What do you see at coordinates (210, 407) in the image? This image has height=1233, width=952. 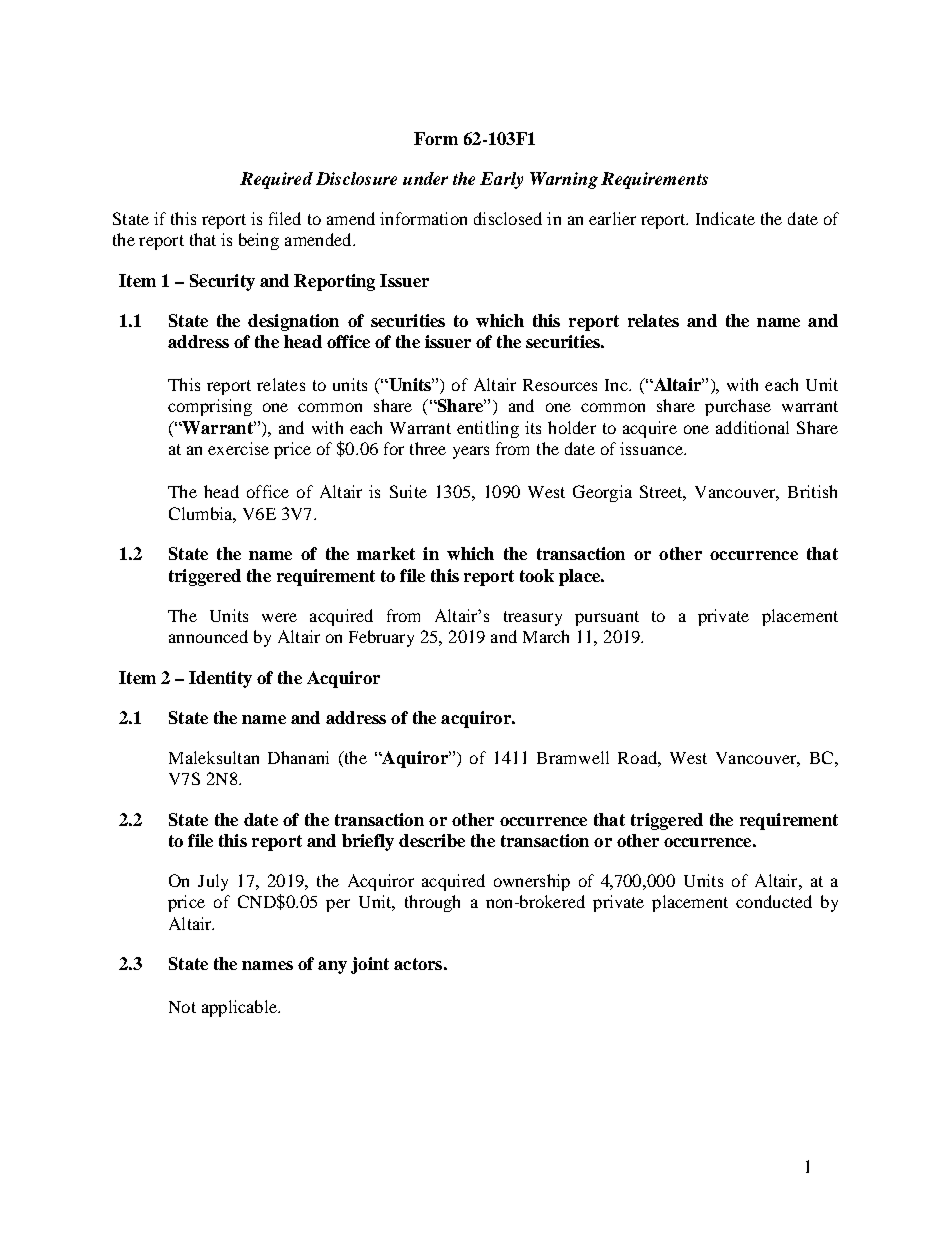 I see `comprising` at bounding box center [210, 407].
